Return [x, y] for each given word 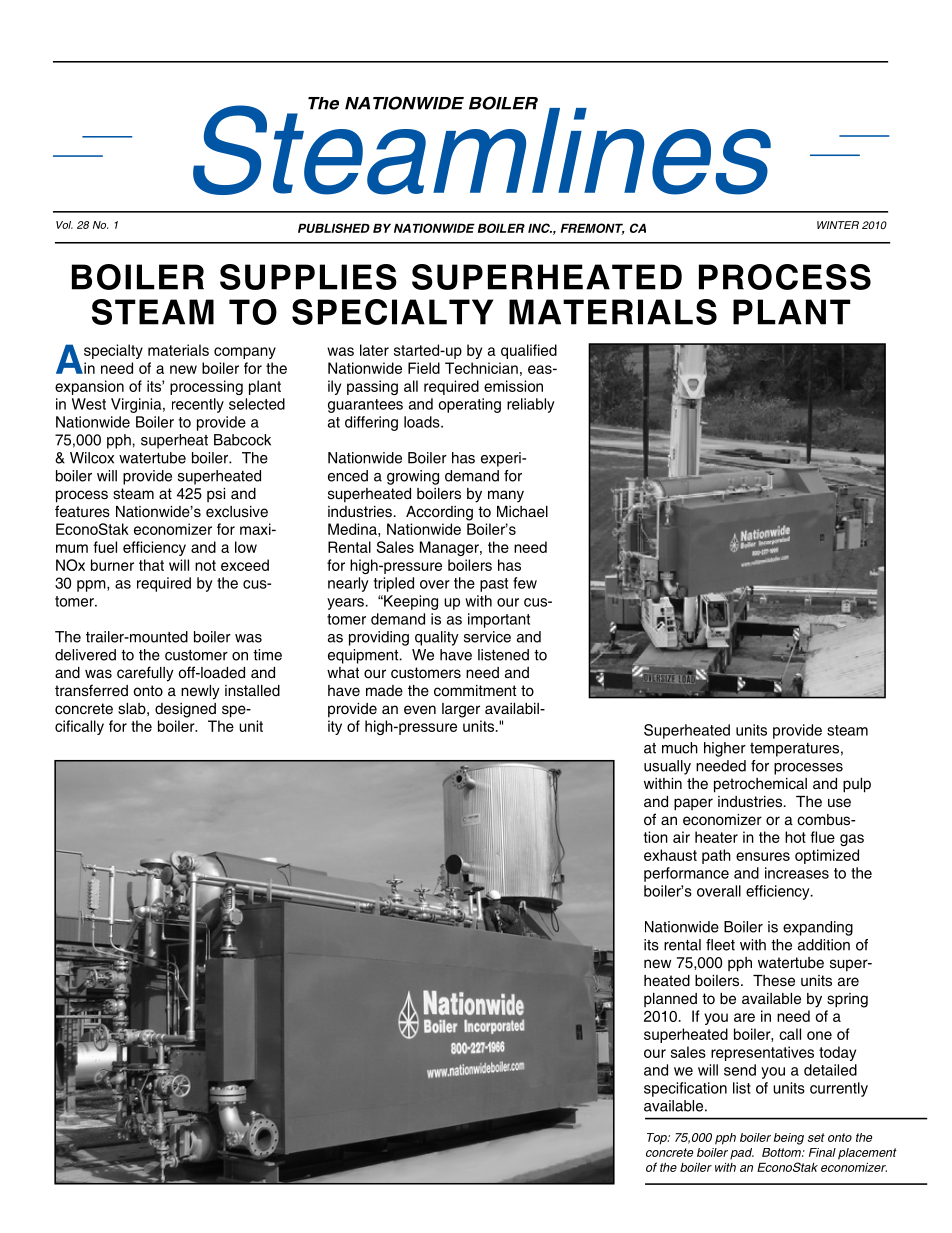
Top [658, 1139]
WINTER [838, 225]
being [789, 1139]
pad [742, 1153]
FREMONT [593, 229]
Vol [64, 225]
